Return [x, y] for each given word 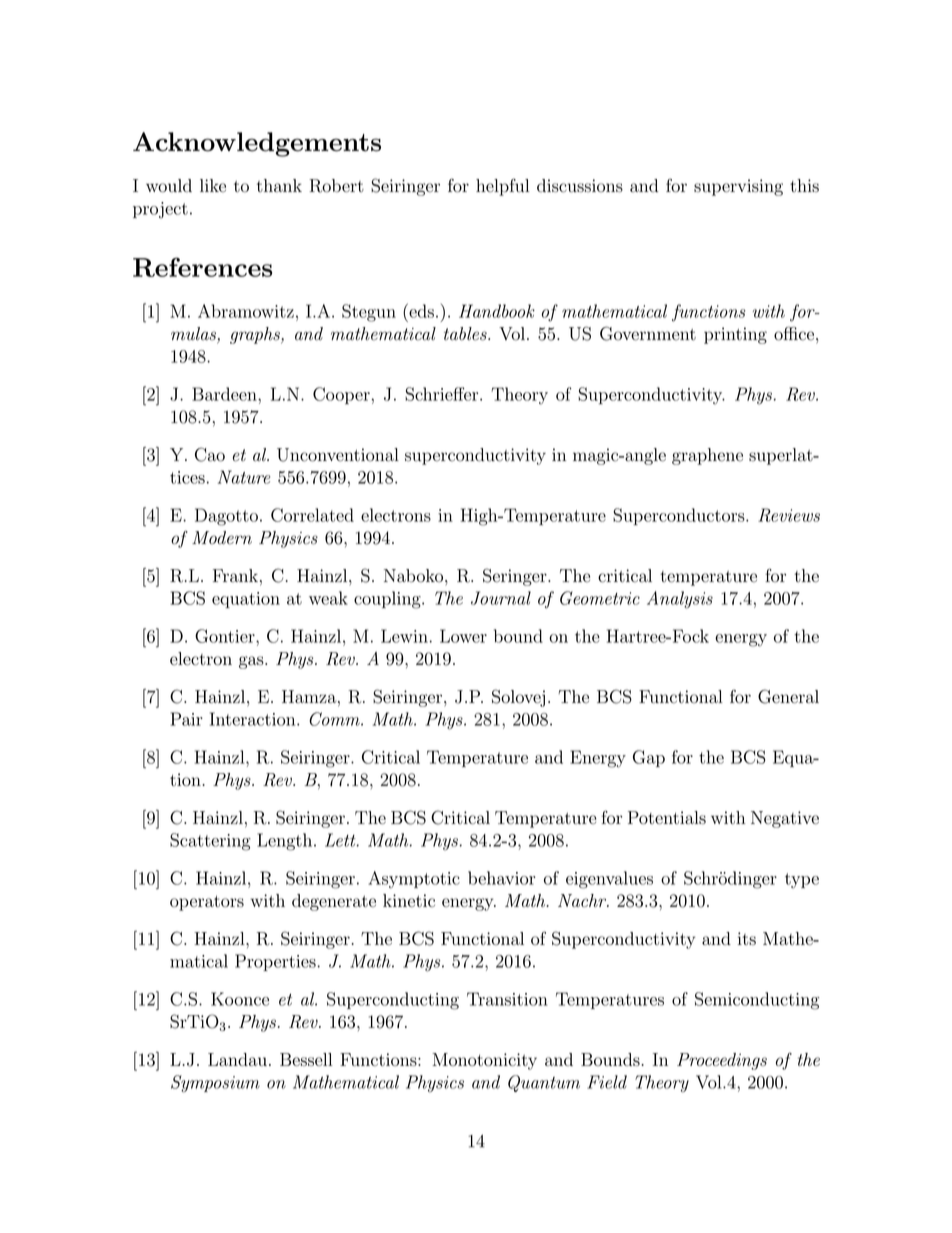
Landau [237, 1059]
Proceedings [722, 1061]
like [213, 185]
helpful [502, 187]
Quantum [544, 1083]
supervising [738, 187]
